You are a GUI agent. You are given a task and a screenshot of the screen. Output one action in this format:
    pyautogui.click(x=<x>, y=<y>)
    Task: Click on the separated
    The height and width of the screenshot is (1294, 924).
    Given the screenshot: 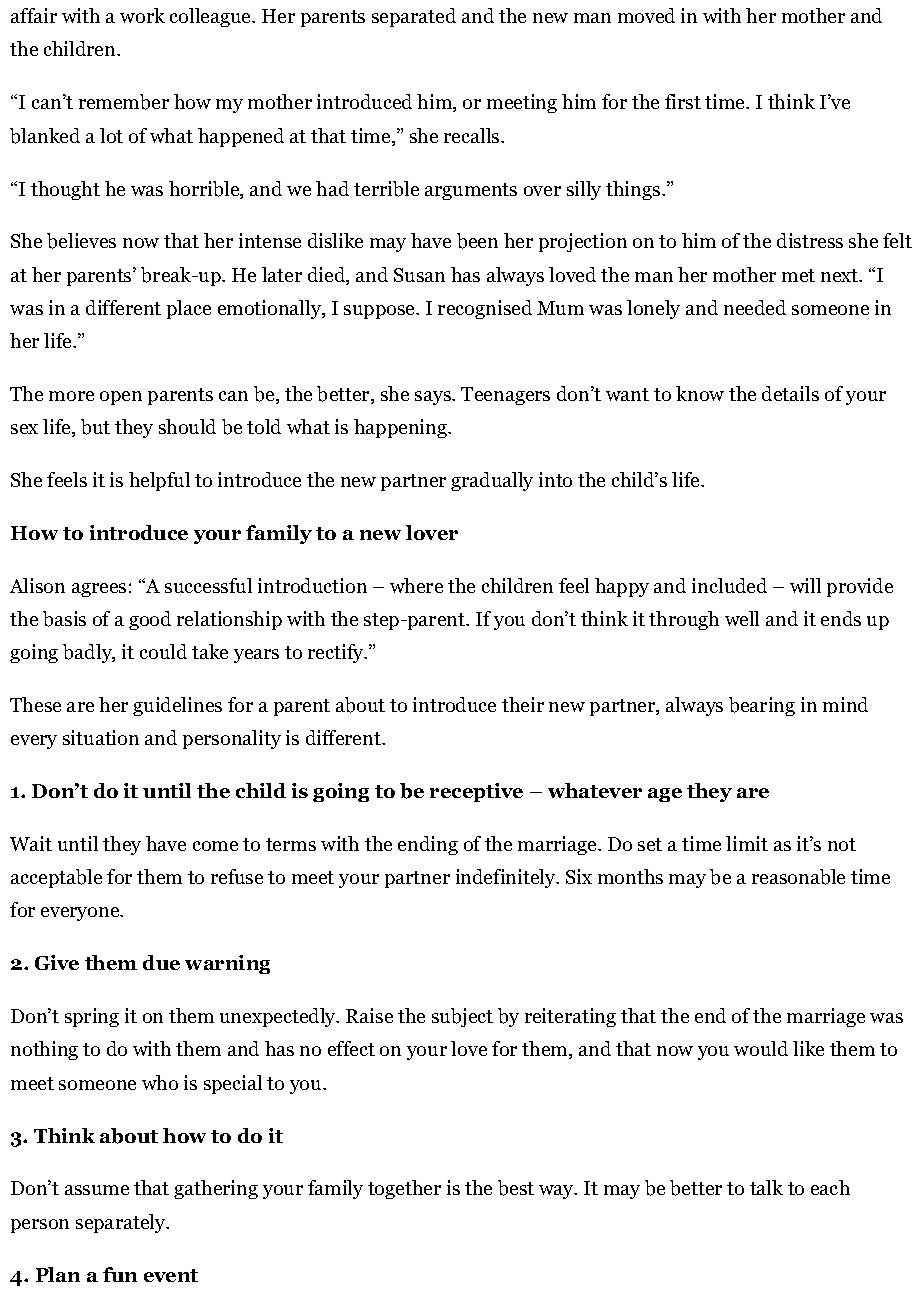 What is the action you would take?
    pyautogui.click(x=414, y=17)
